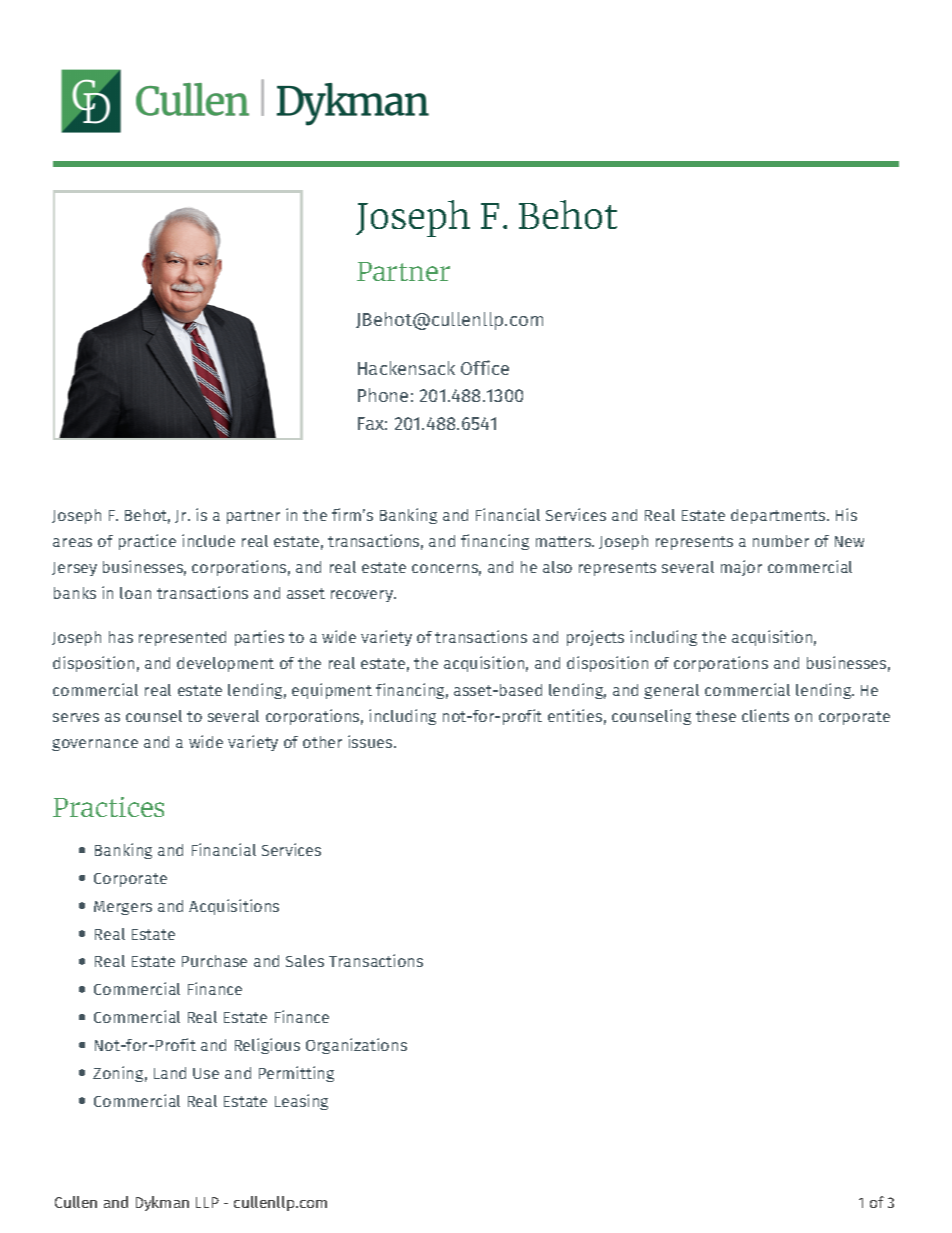 The image size is (952, 1233). What do you see at coordinates (371, 741) in the screenshot?
I see `issues` at bounding box center [371, 741].
